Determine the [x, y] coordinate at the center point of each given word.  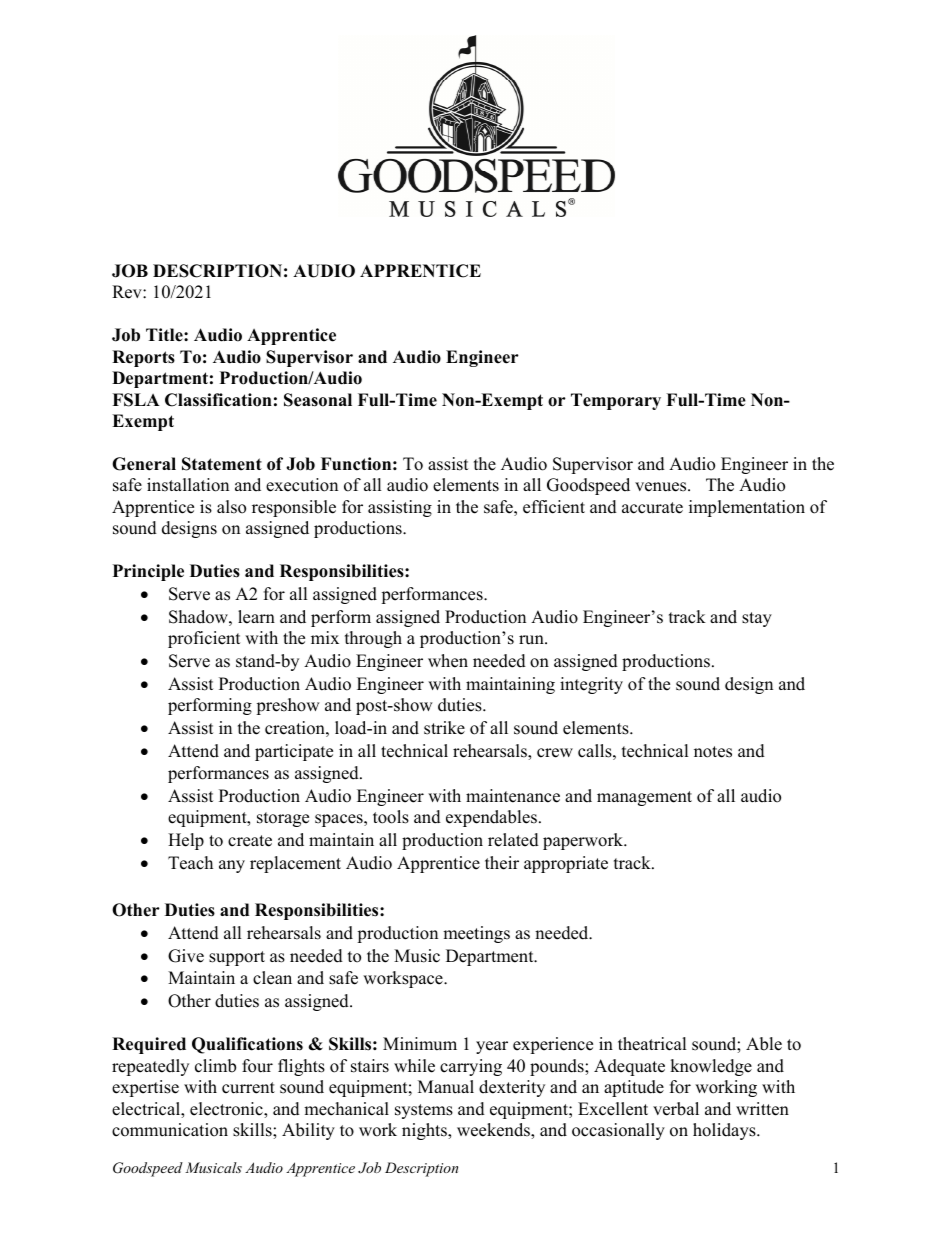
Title [165, 335]
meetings [476, 934]
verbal [676, 1109]
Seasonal [318, 400]
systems [424, 1111]
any [232, 866]
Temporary [616, 401]
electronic [227, 1110]
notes [713, 752]
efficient [554, 507]
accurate [652, 508]
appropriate [566, 864]
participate [294, 752]
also [231, 507]
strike [444, 728]
